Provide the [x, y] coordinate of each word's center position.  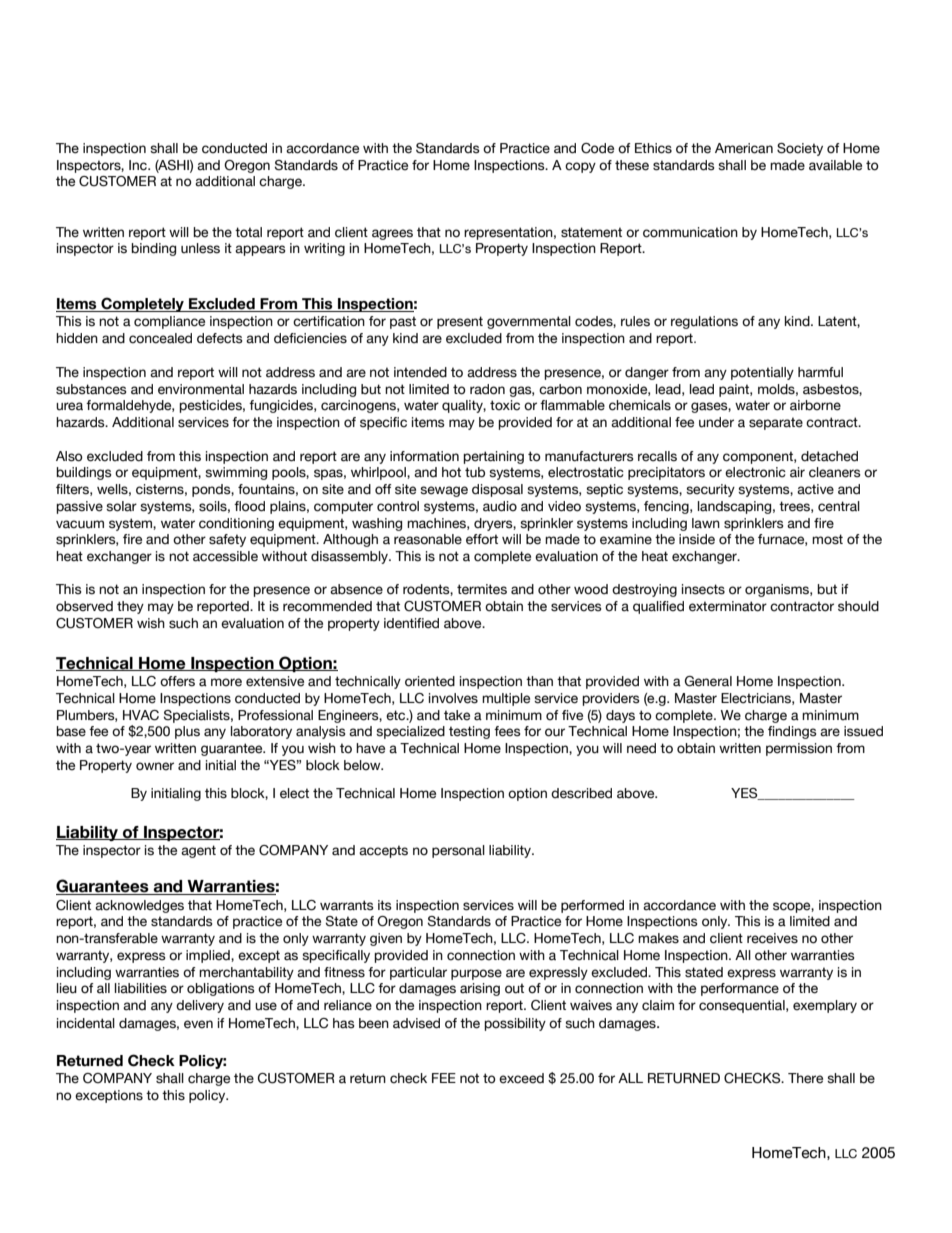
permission [799, 749]
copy [580, 167]
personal [458, 851]
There [805, 1078]
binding [153, 249]
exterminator [728, 606]
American [744, 148]
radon [487, 389]
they [130, 607]
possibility [515, 1024]
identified [411, 623]
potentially [762, 373]
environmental [201, 389]
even [198, 1024]
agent [198, 851]
